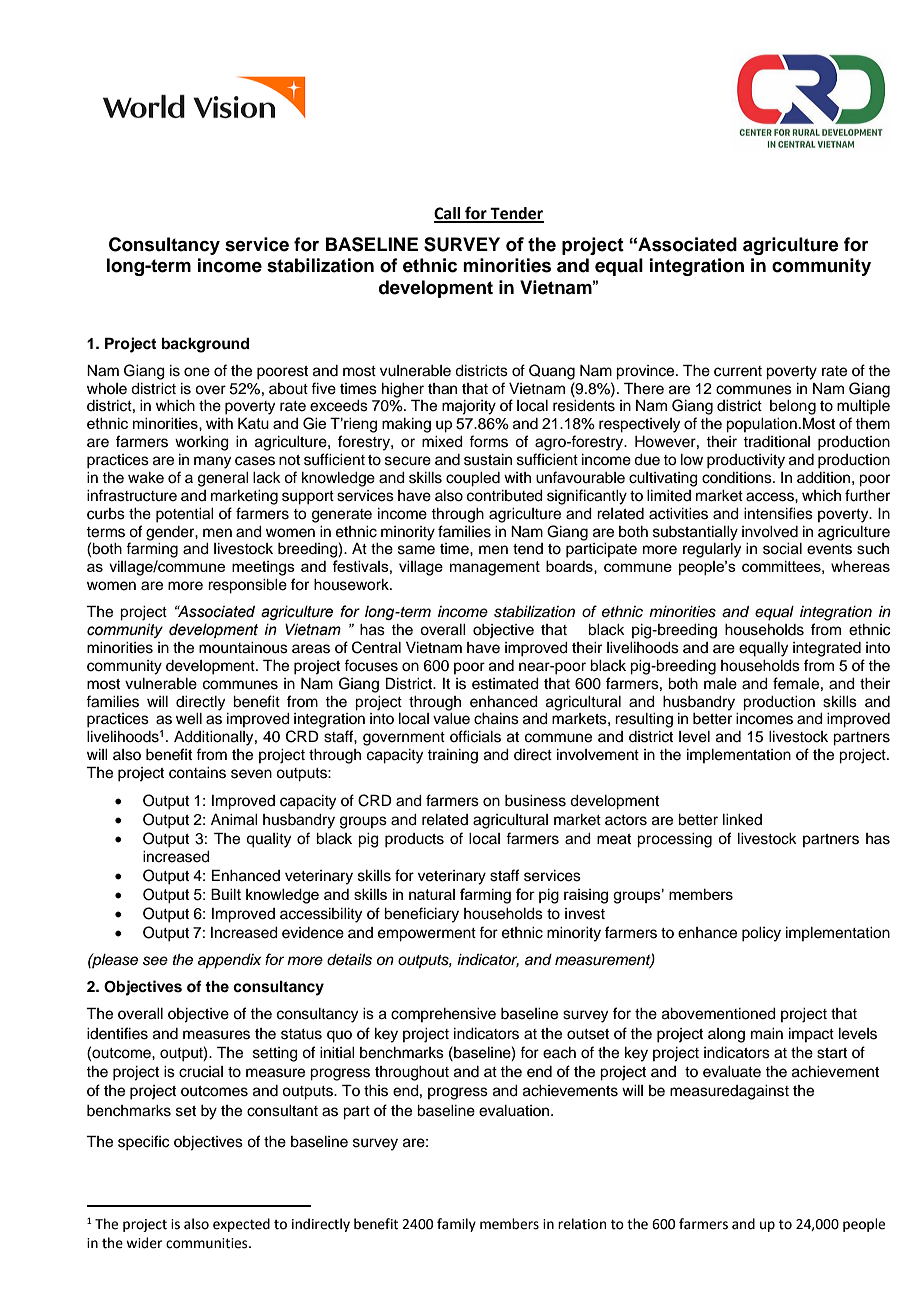 The height and width of the screenshot is (1308, 924). I want to click on mountainous, so click(243, 648).
